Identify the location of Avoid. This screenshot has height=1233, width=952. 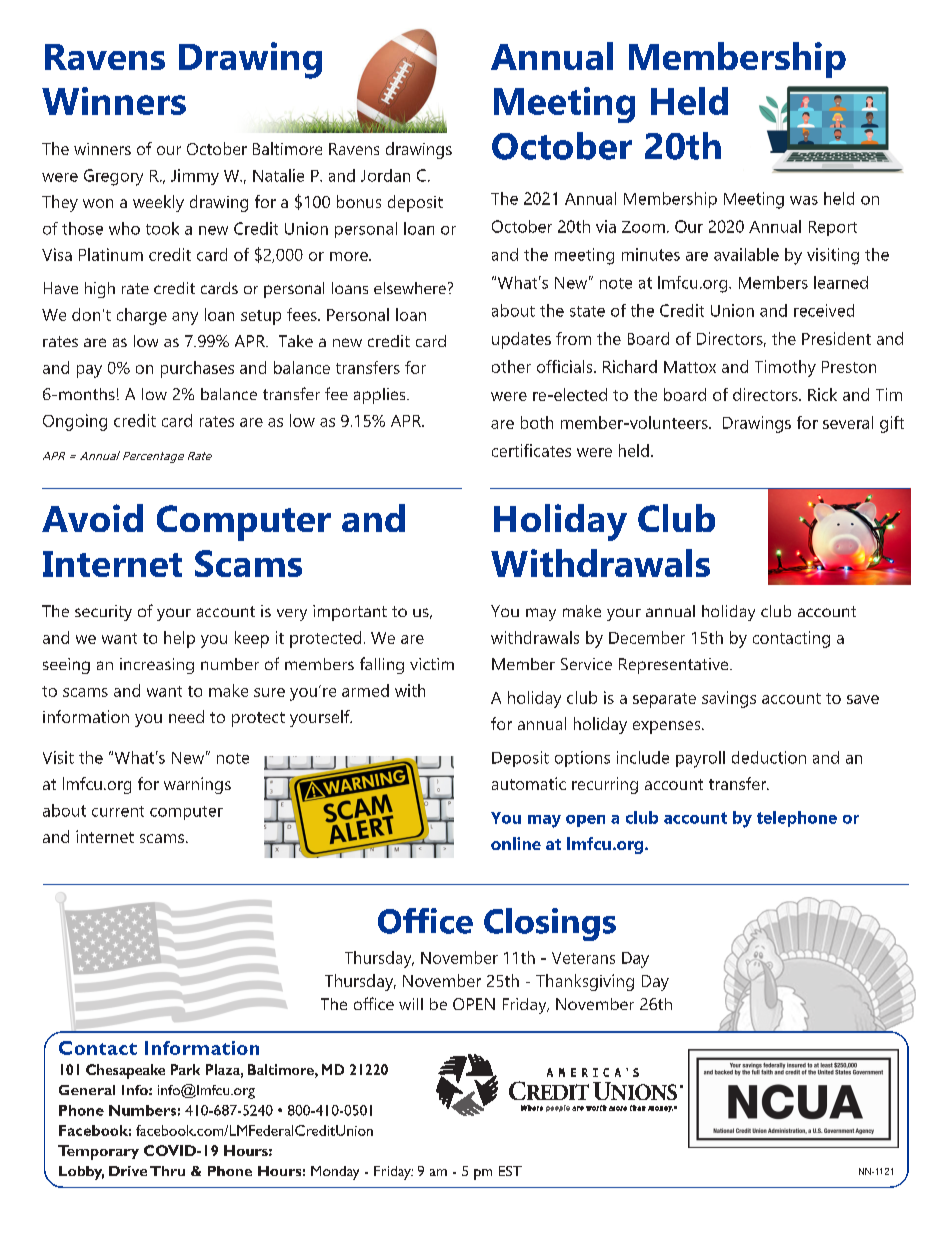
(92, 518).
